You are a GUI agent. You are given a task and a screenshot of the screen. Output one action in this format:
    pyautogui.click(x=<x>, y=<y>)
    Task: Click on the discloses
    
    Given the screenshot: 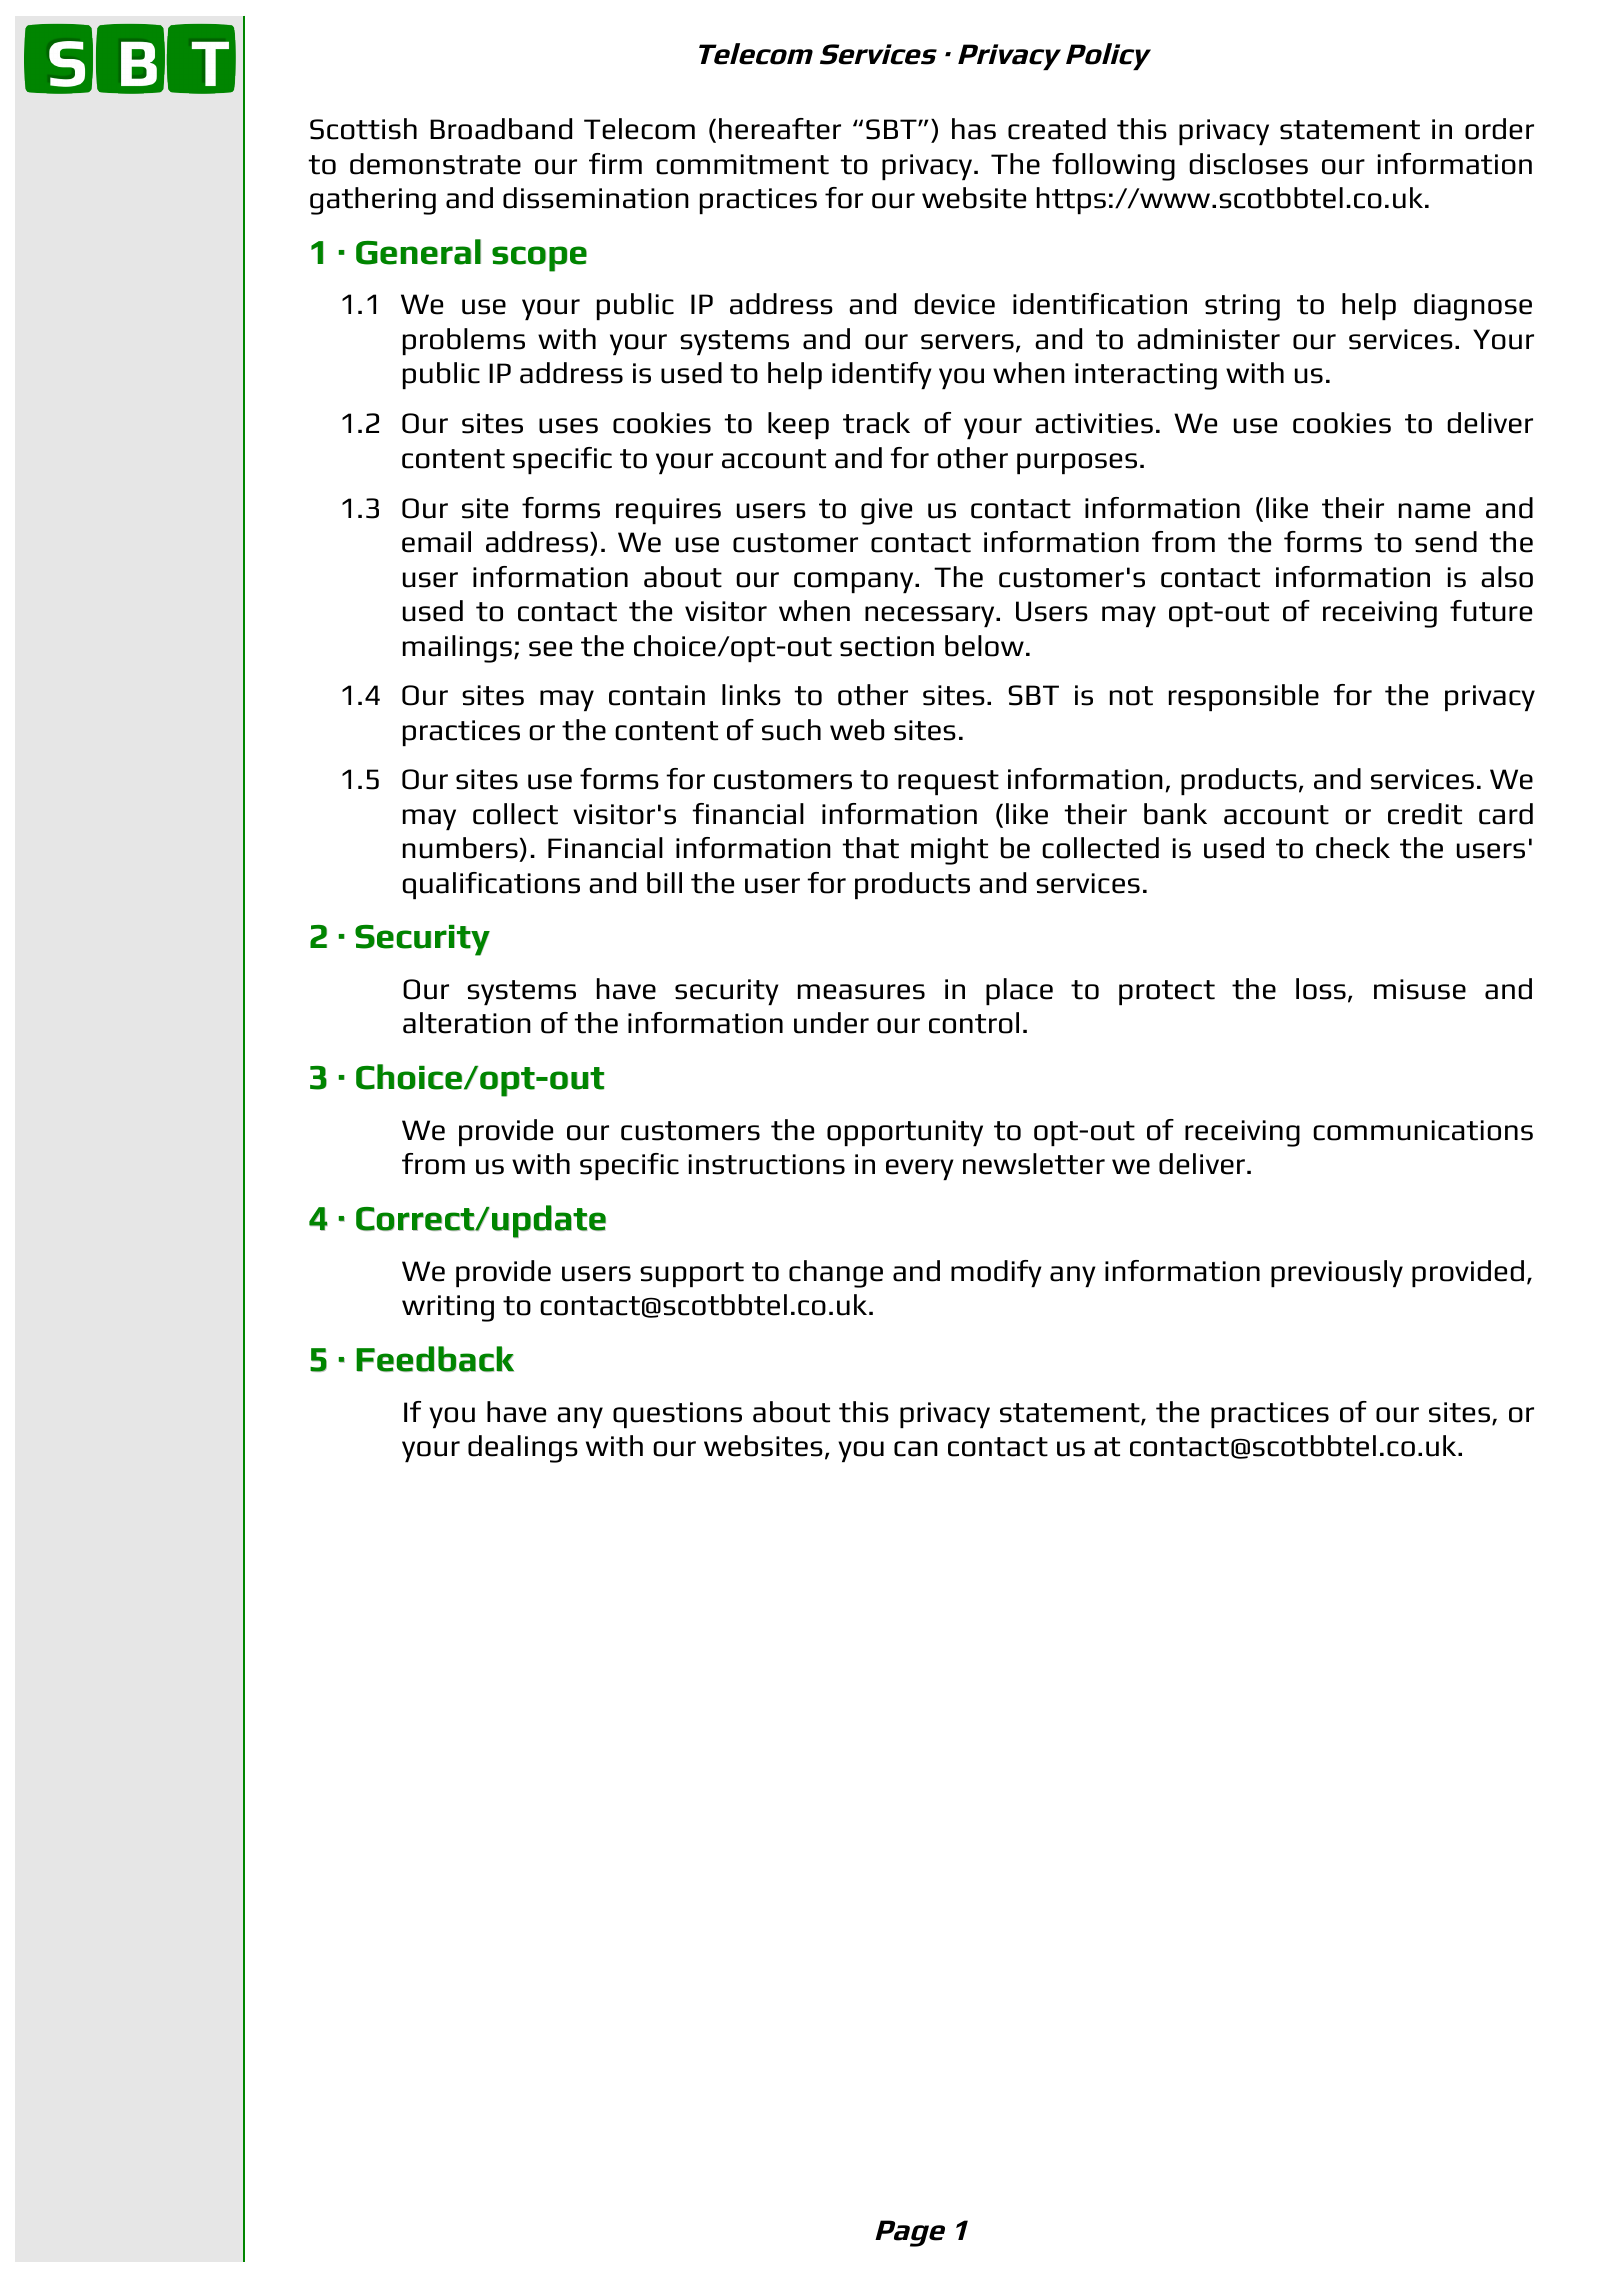 What is the action you would take?
    pyautogui.click(x=1248, y=164)
